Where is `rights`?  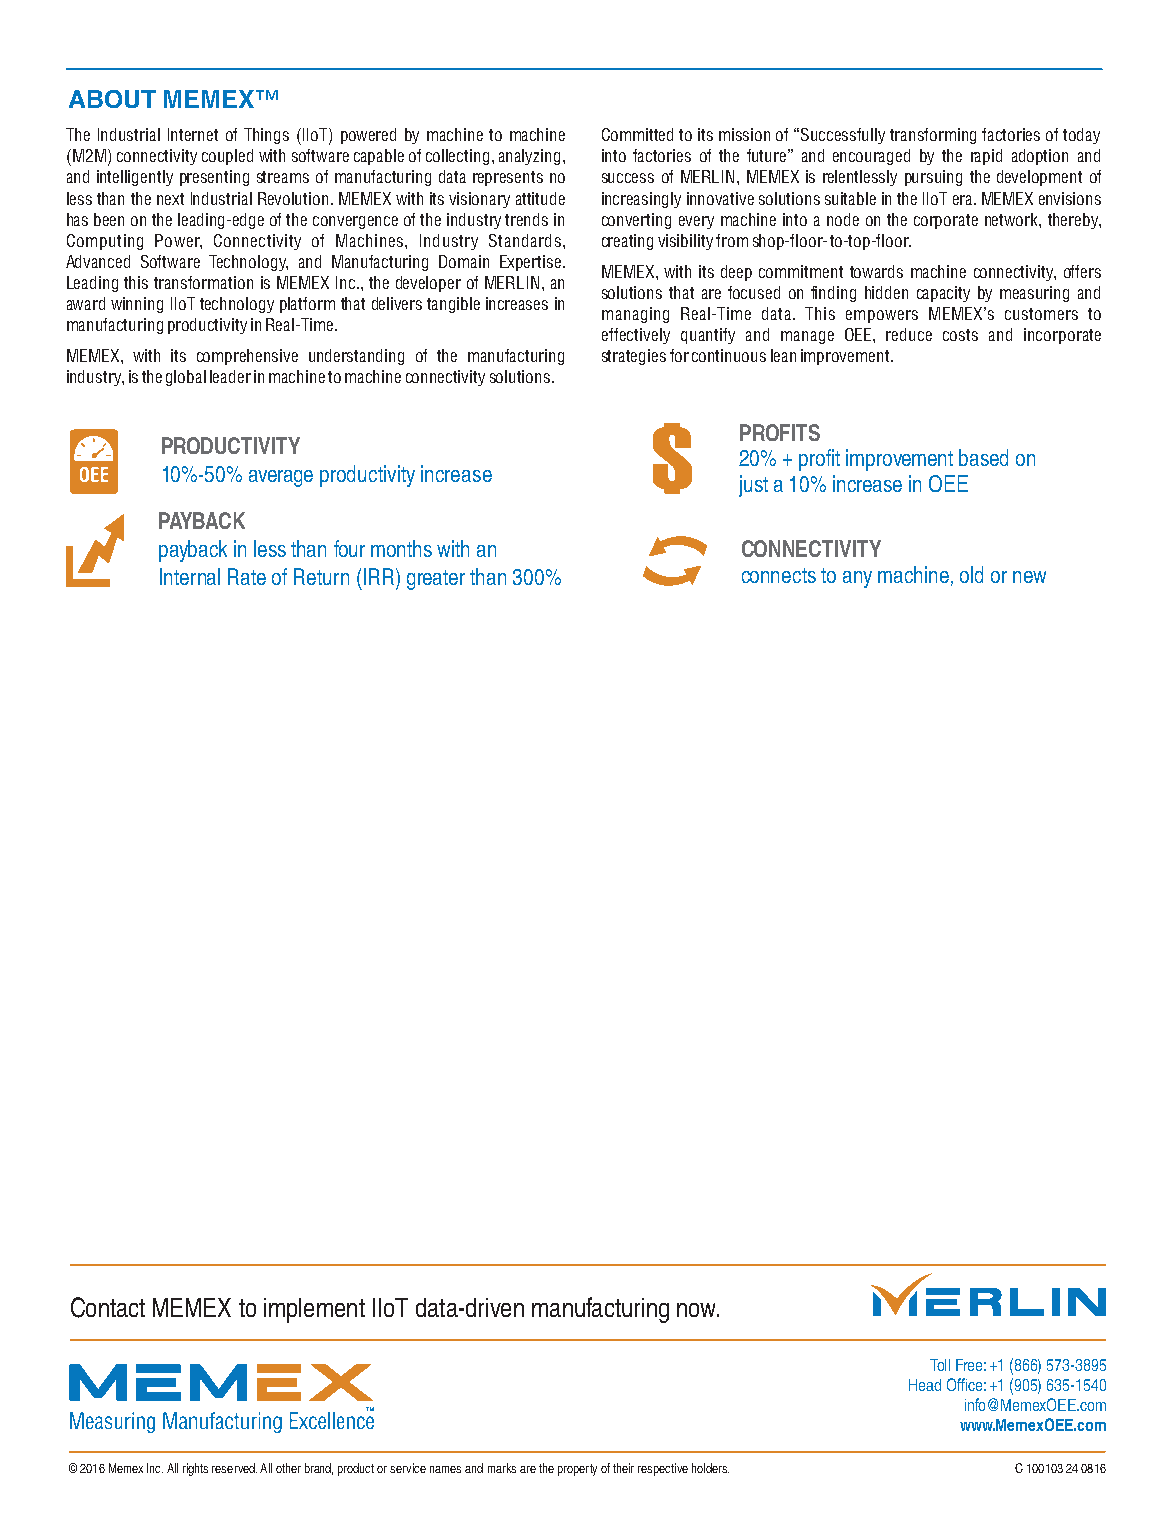
rights is located at coordinates (195, 1469).
